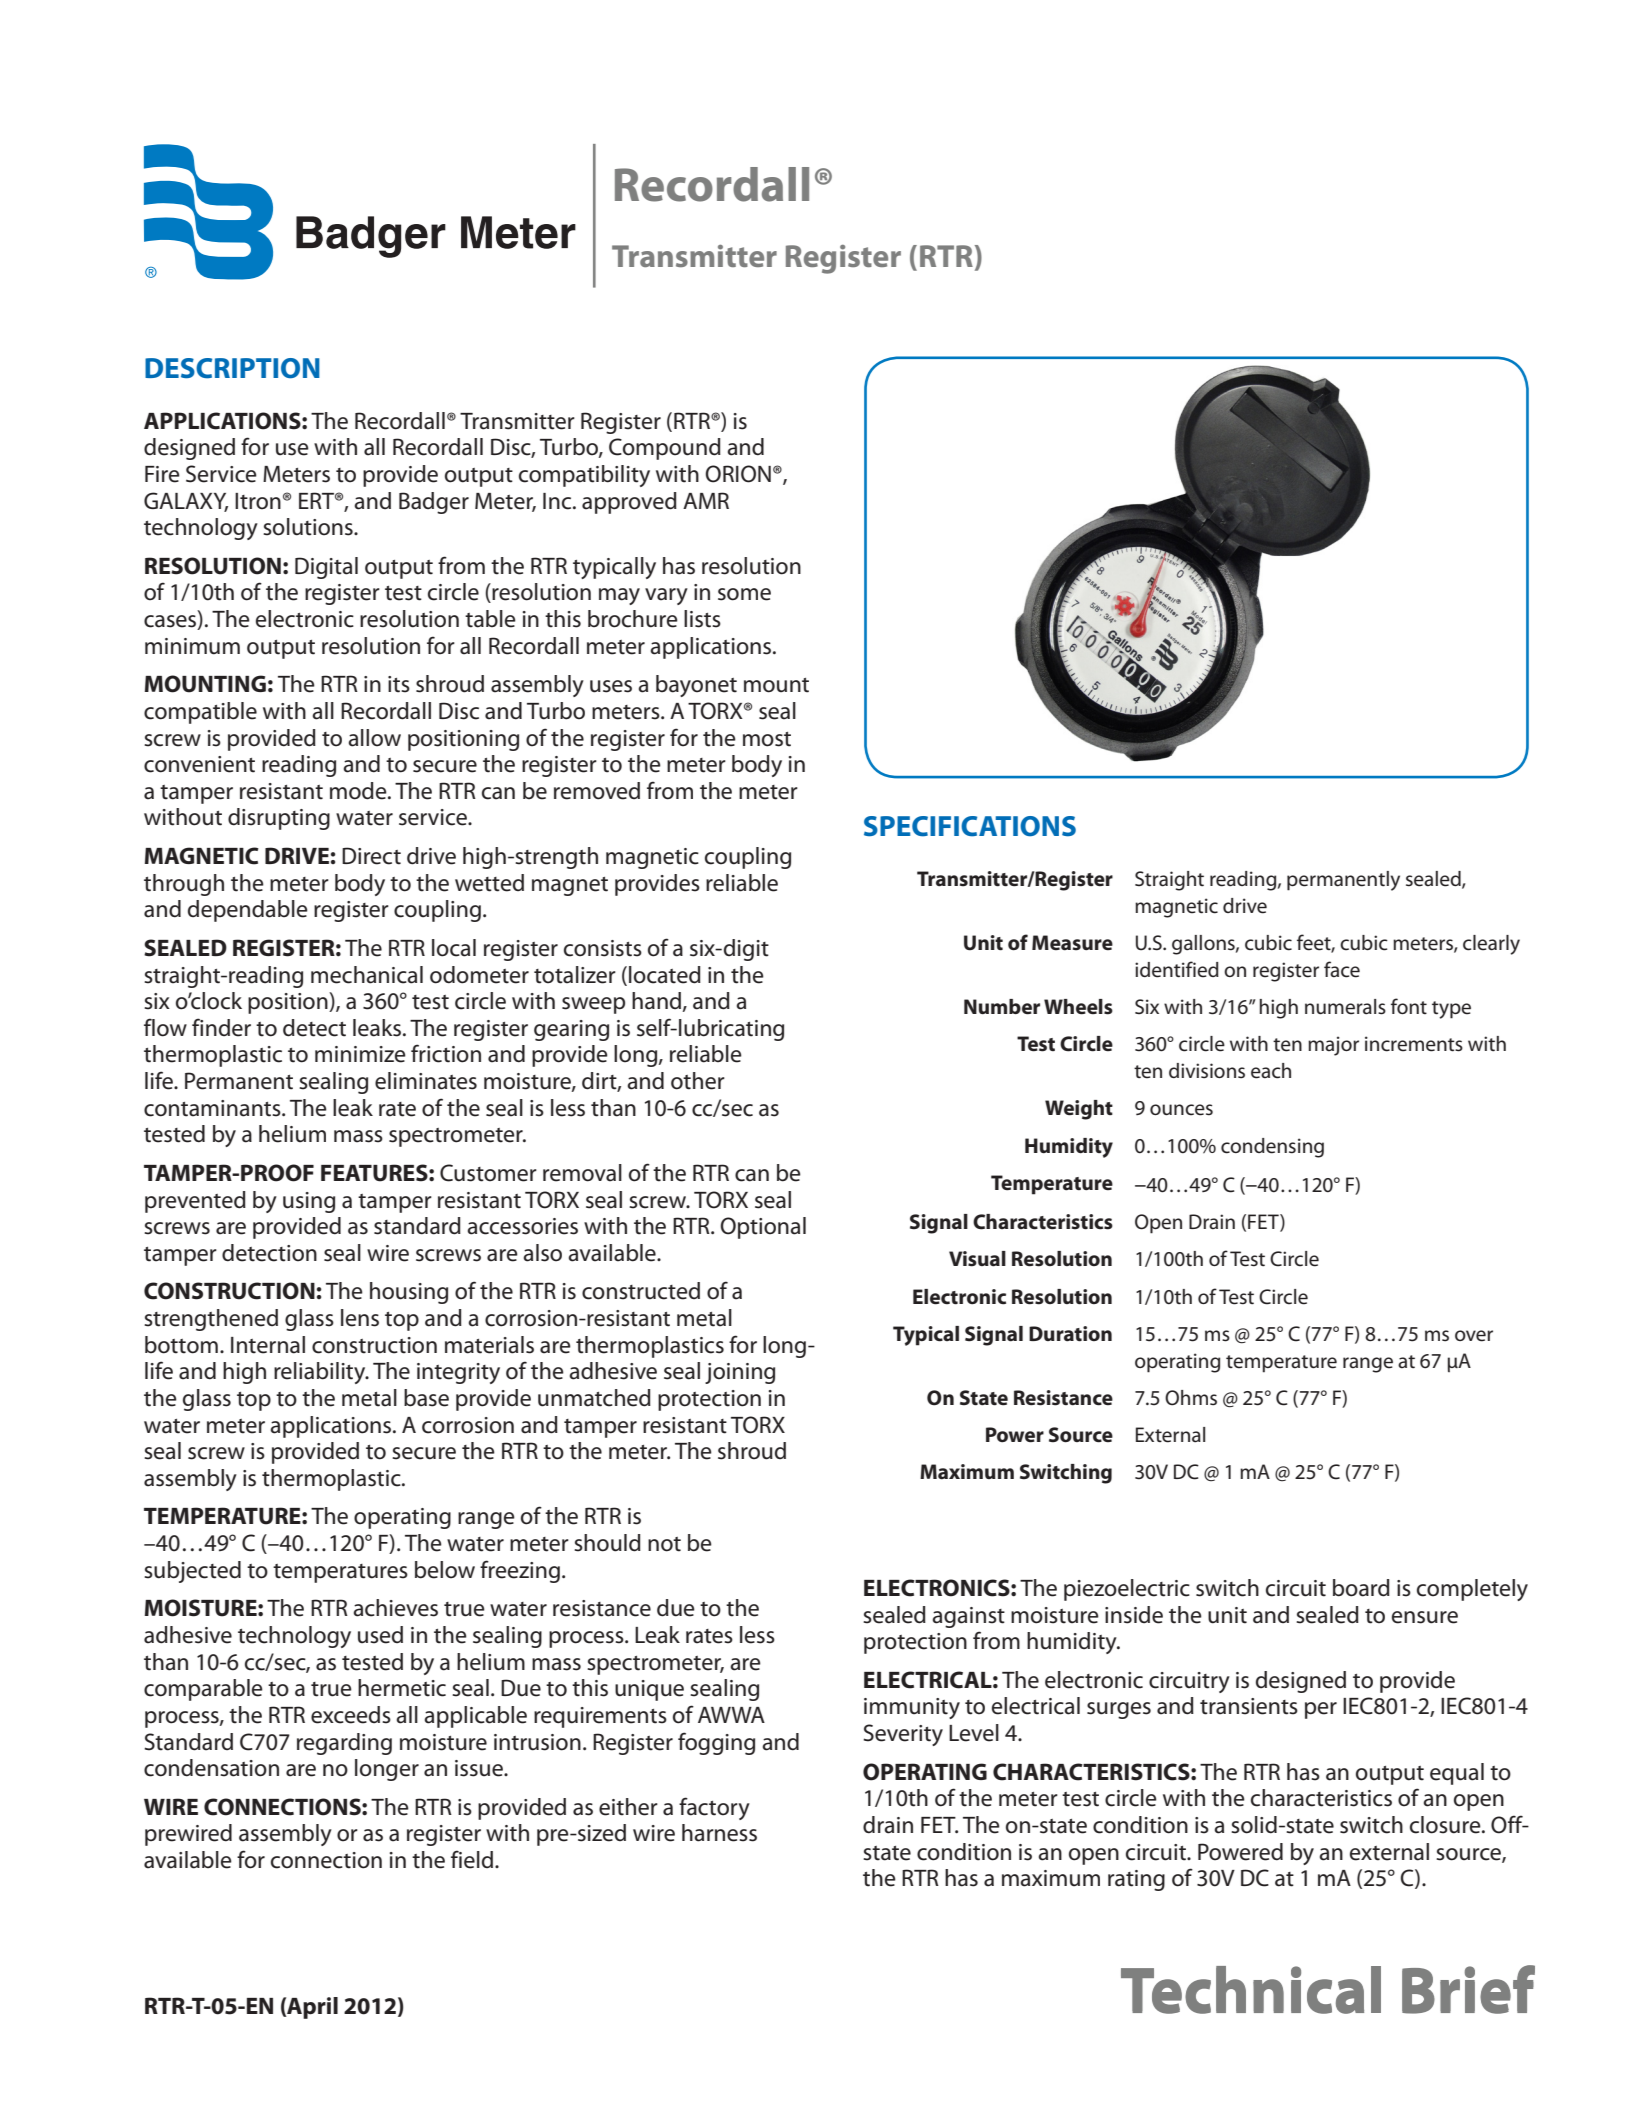 The image size is (1630, 2109). I want to click on harness, so click(719, 1833).
